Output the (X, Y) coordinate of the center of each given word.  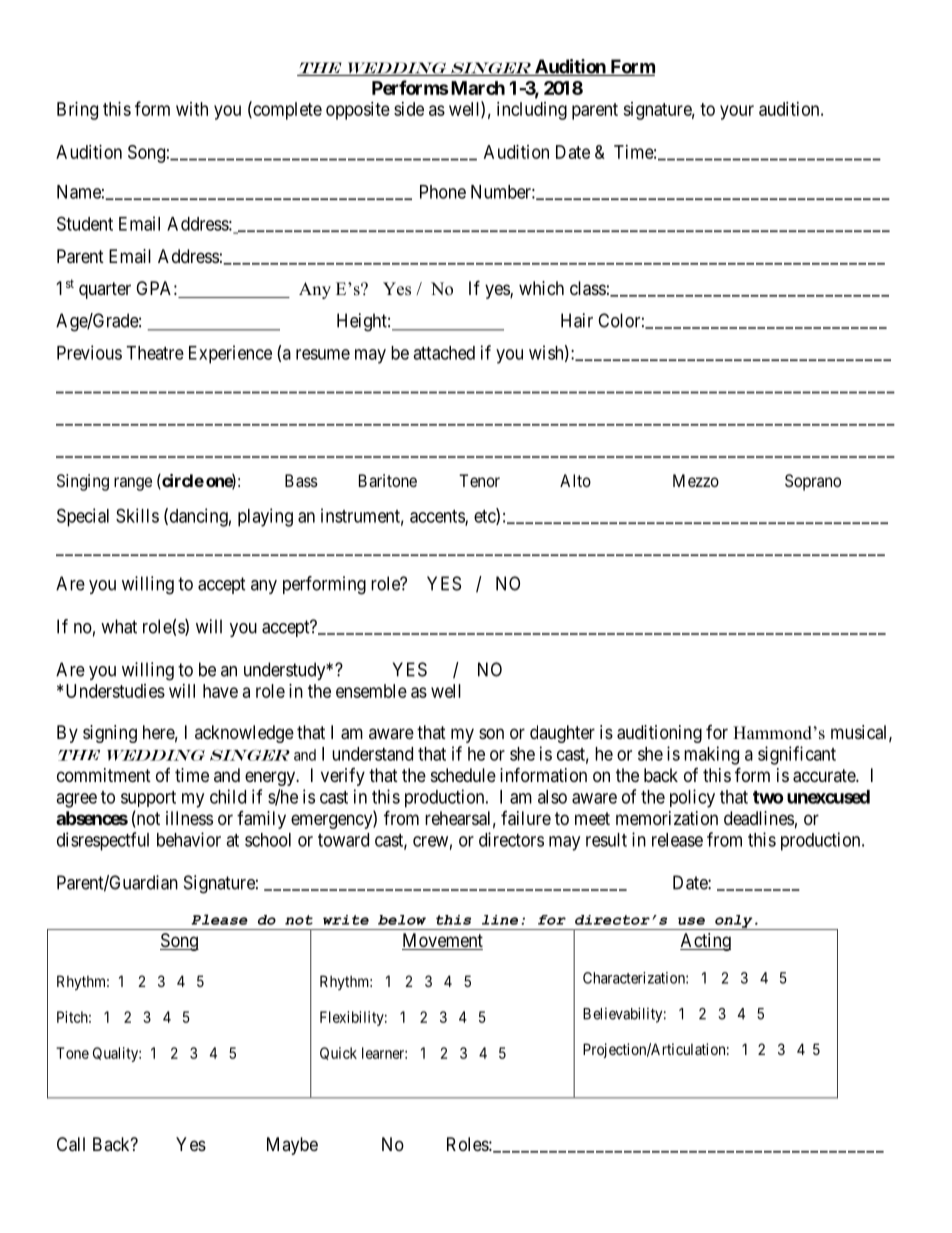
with (192, 109)
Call (71, 1144)
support (148, 799)
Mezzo (696, 480)
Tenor (479, 480)
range (133, 484)
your (737, 112)
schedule (463, 775)
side (409, 109)
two (768, 797)
